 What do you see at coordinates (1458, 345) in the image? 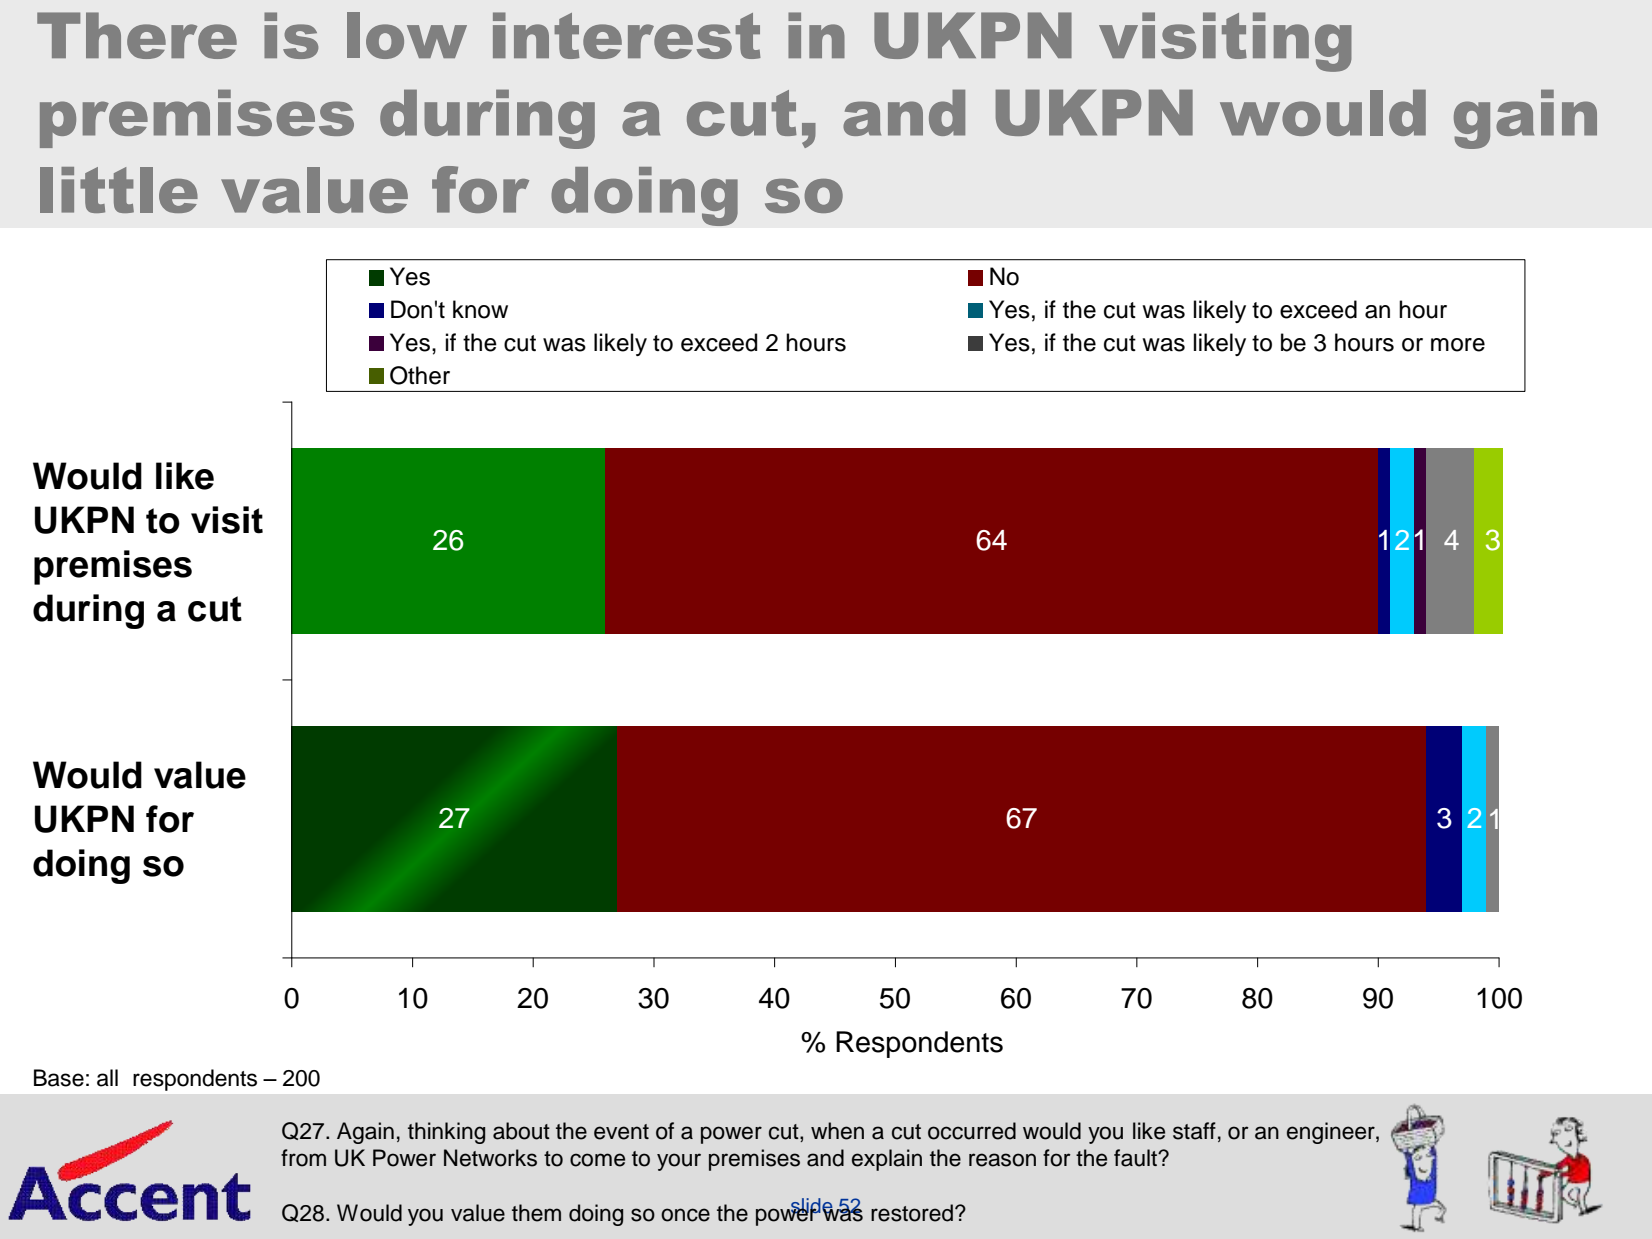
I see `more` at bounding box center [1458, 345].
